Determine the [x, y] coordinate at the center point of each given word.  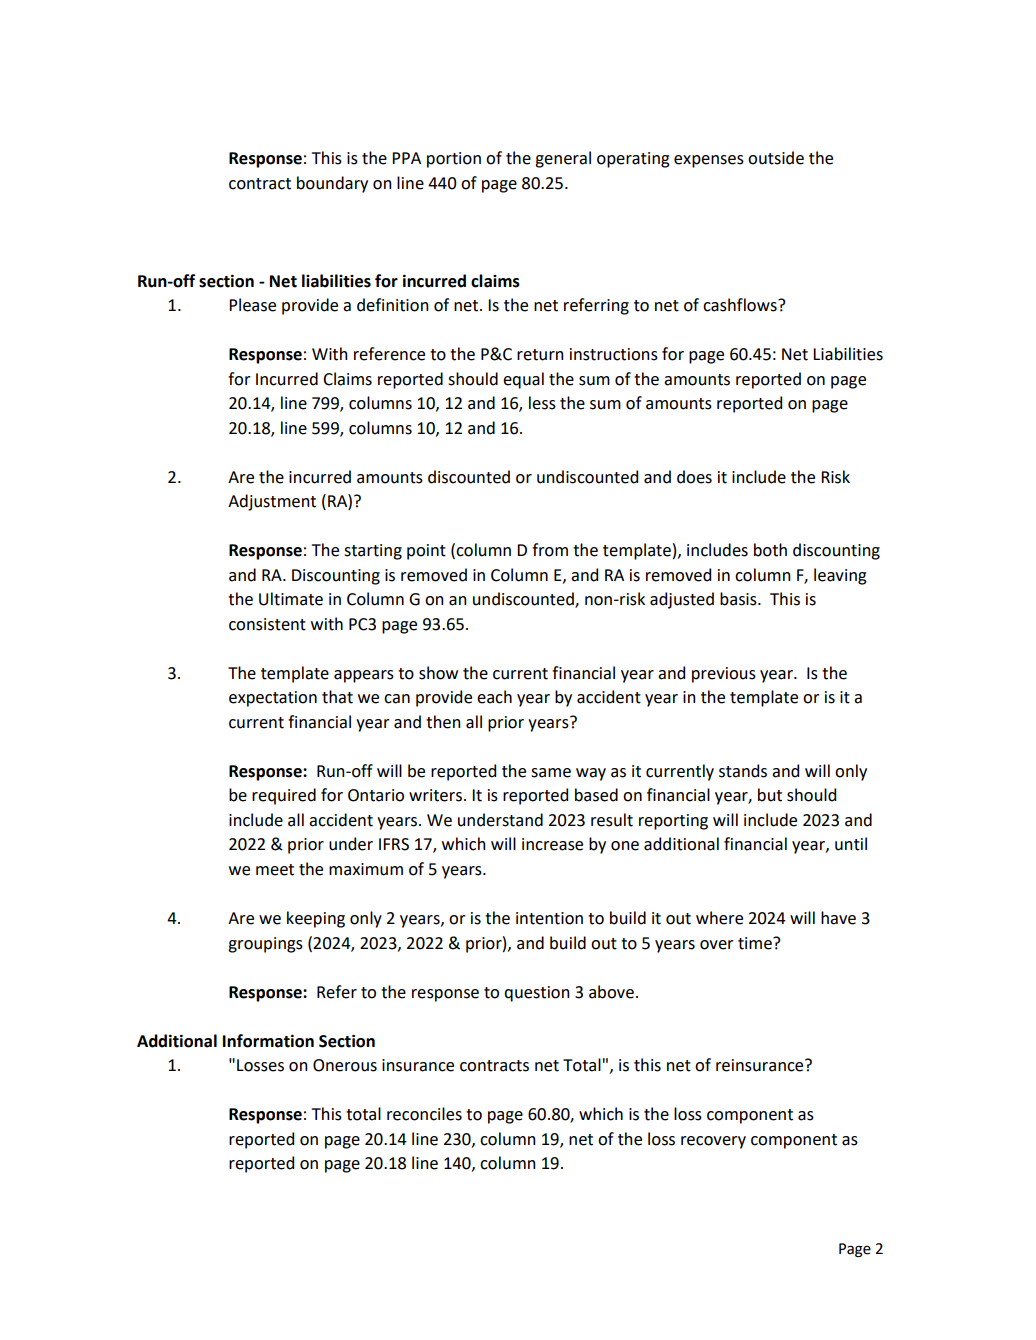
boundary [332, 184]
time [756, 943]
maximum [366, 869]
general [563, 159]
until [851, 844]
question [537, 994]
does [694, 477]
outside [776, 158]
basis [739, 599]
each [494, 697]
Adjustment [272, 502]
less [542, 403]
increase [552, 844]
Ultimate [291, 599]
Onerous [345, 1065]
